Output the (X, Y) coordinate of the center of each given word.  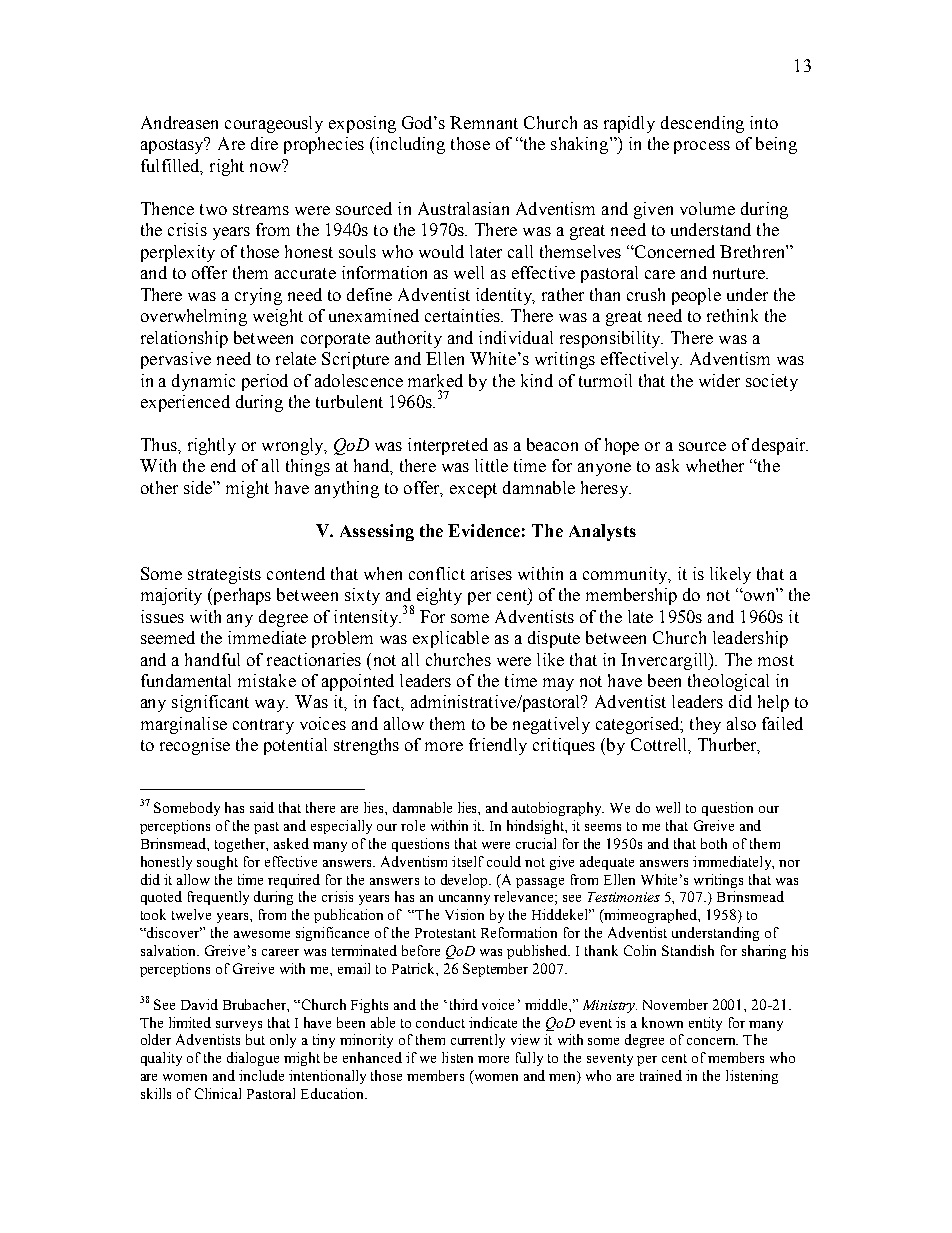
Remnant (484, 122)
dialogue (253, 1059)
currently (478, 1041)
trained (661, 1075)
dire (264, 143)
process (702, 147)
